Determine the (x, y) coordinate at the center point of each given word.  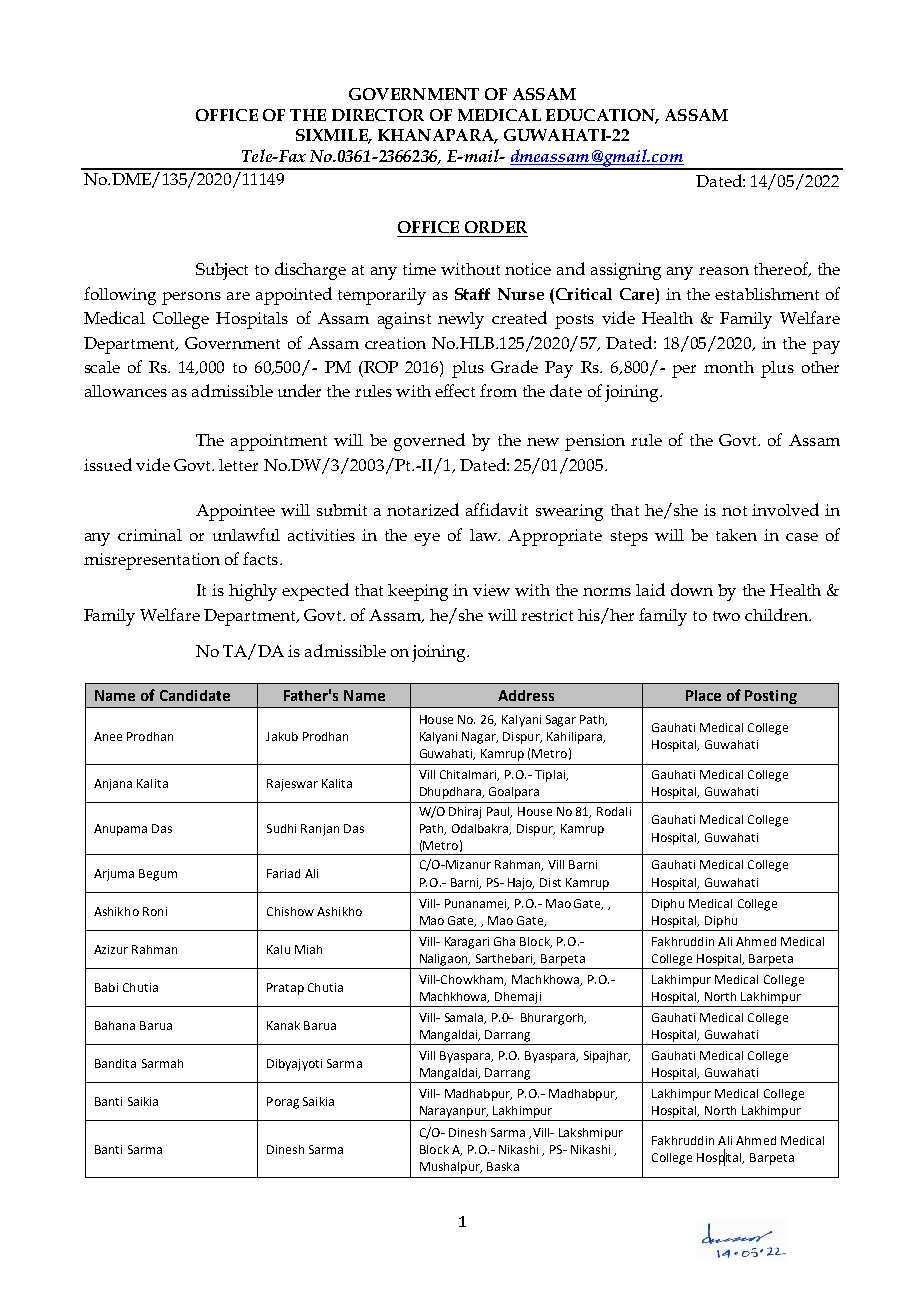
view (491, 590)
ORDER (496, 227)
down (692, 589)
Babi (106, 987)
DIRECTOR (378, 115)
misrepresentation (152, 561)
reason (724, 271)
